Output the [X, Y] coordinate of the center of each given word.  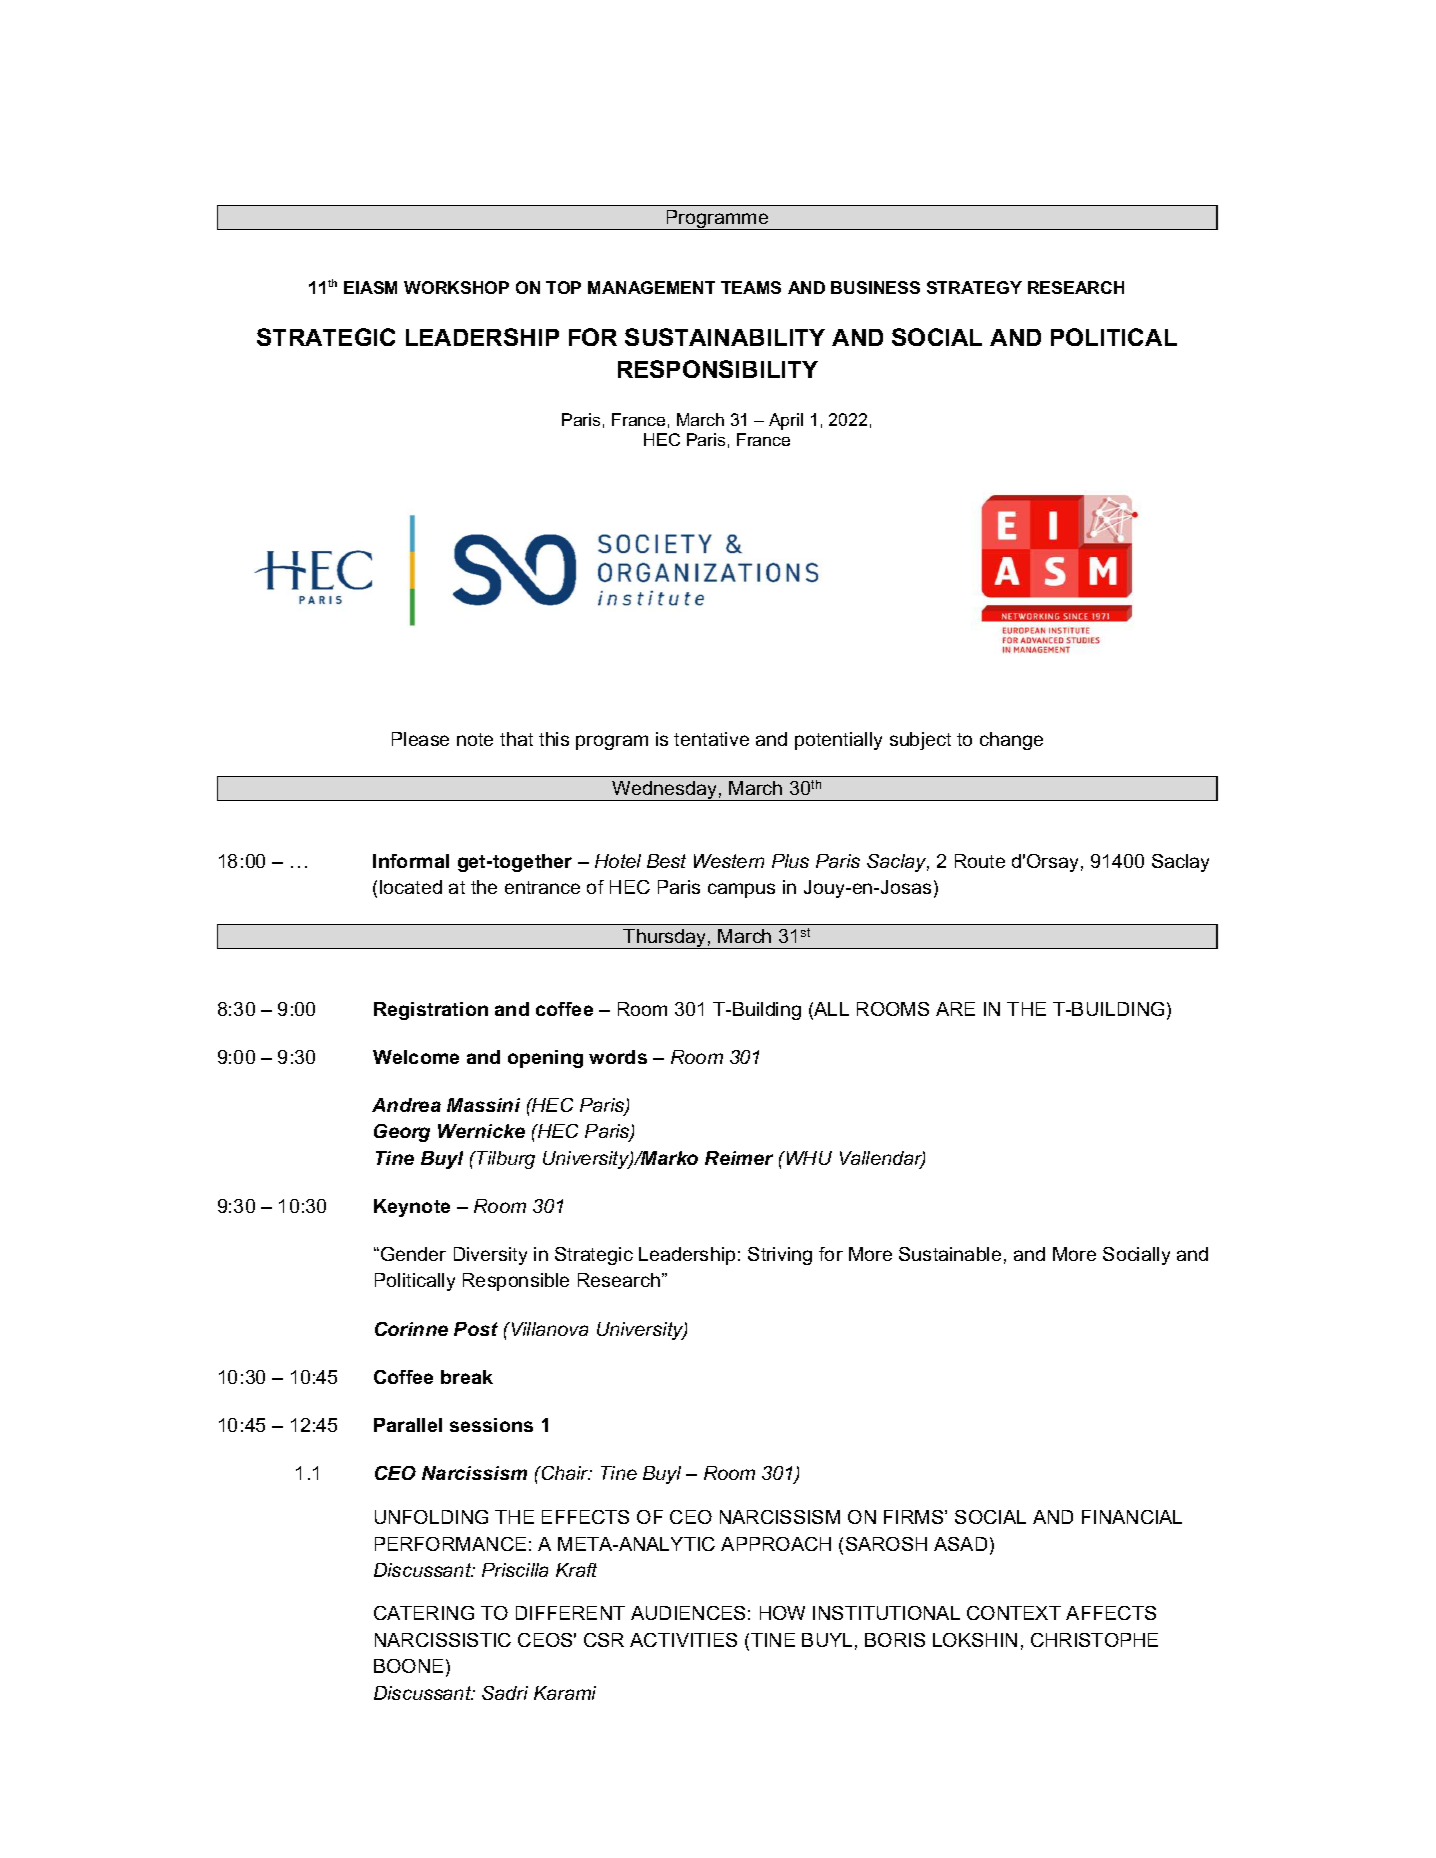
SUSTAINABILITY [725, 337]
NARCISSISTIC [443, 1640]
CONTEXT [1014, 1613]
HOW [782, 1613]
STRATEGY [974, 287]
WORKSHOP [456, 287]
